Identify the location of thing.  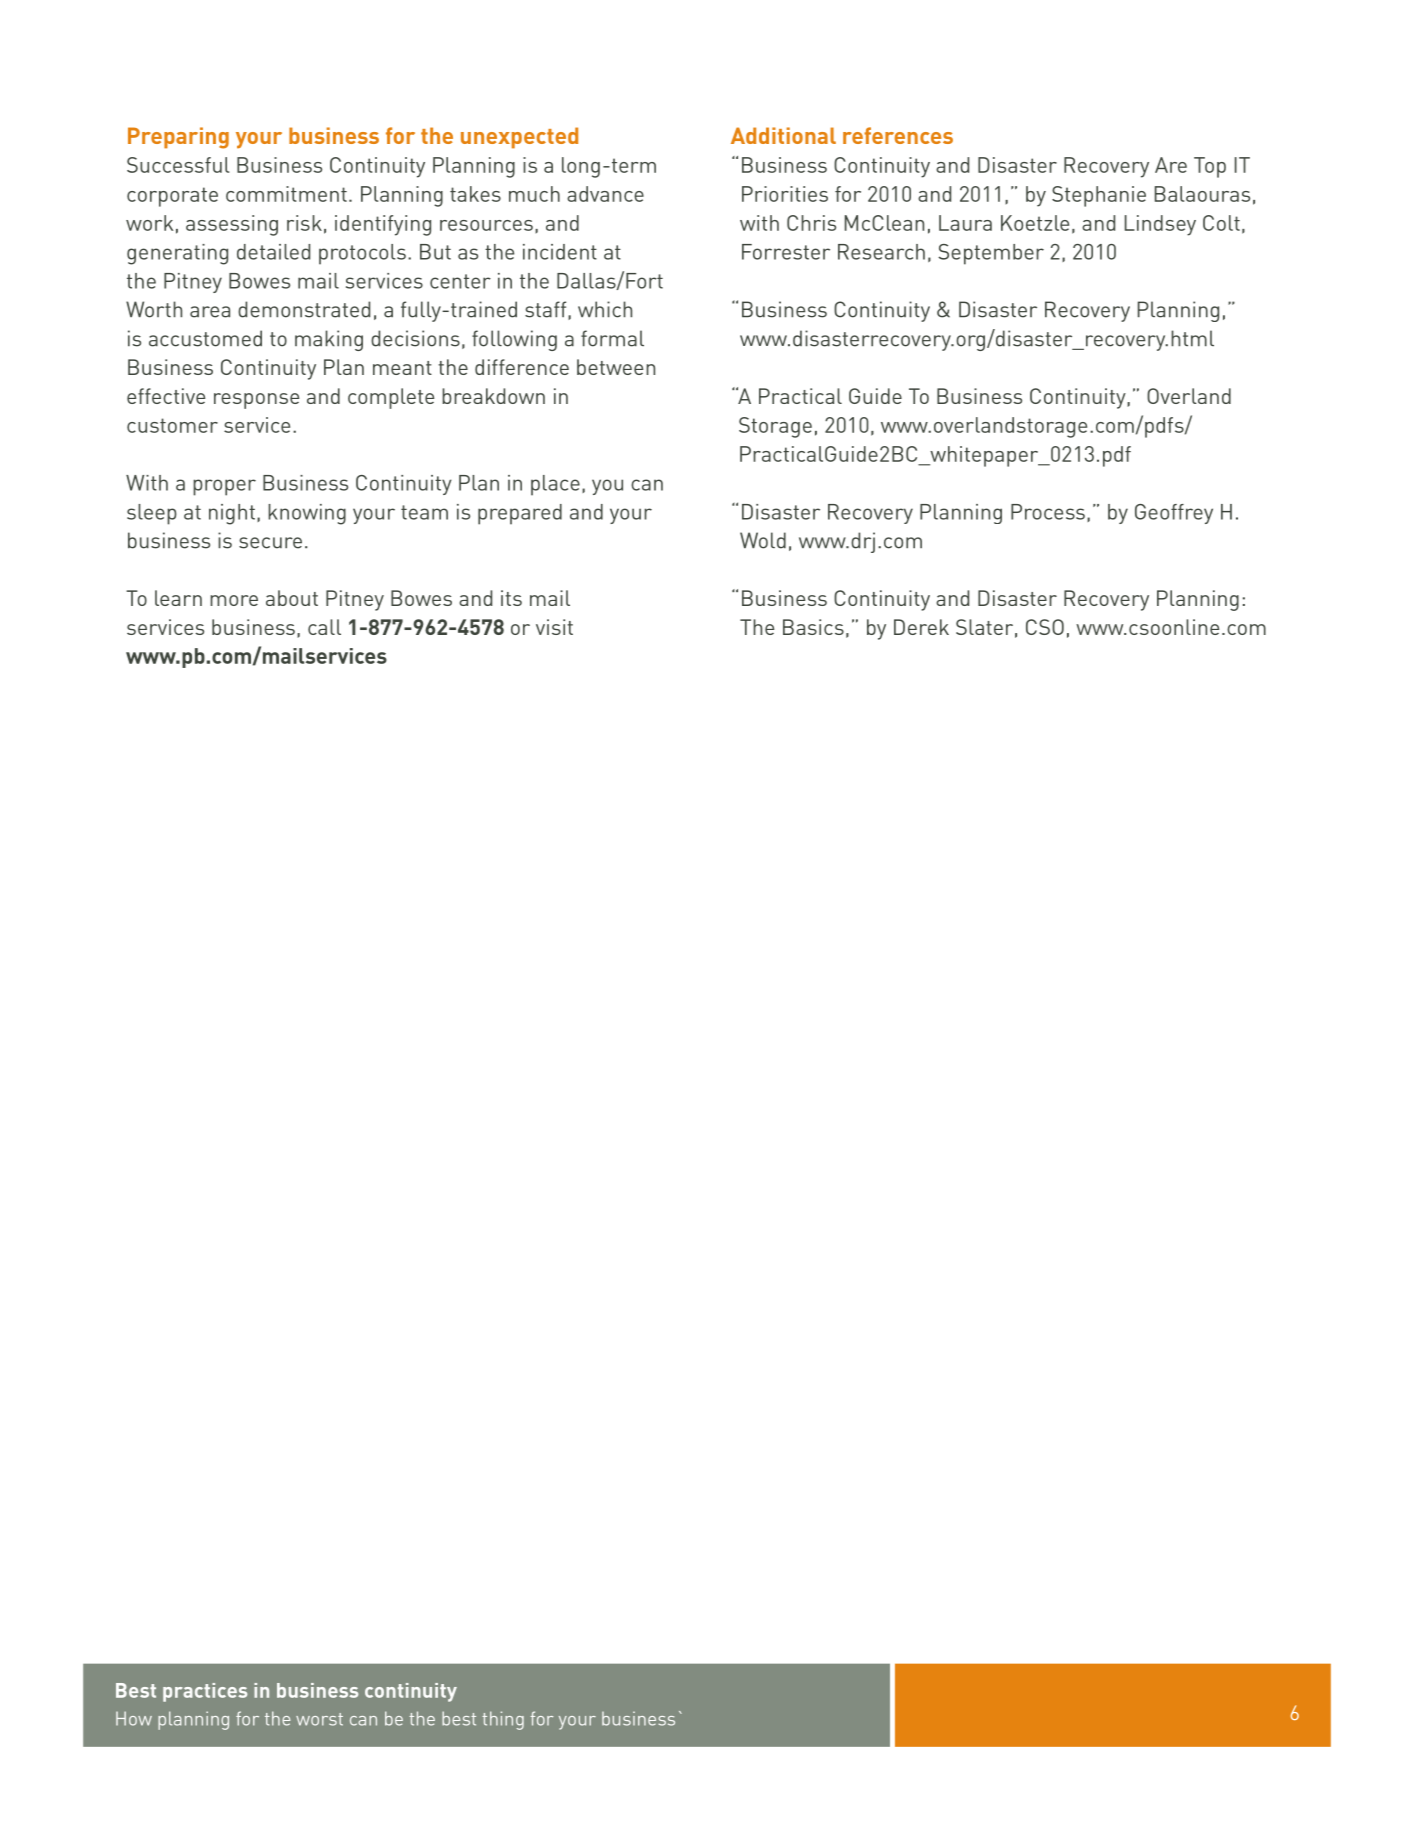
(503, 1720).
